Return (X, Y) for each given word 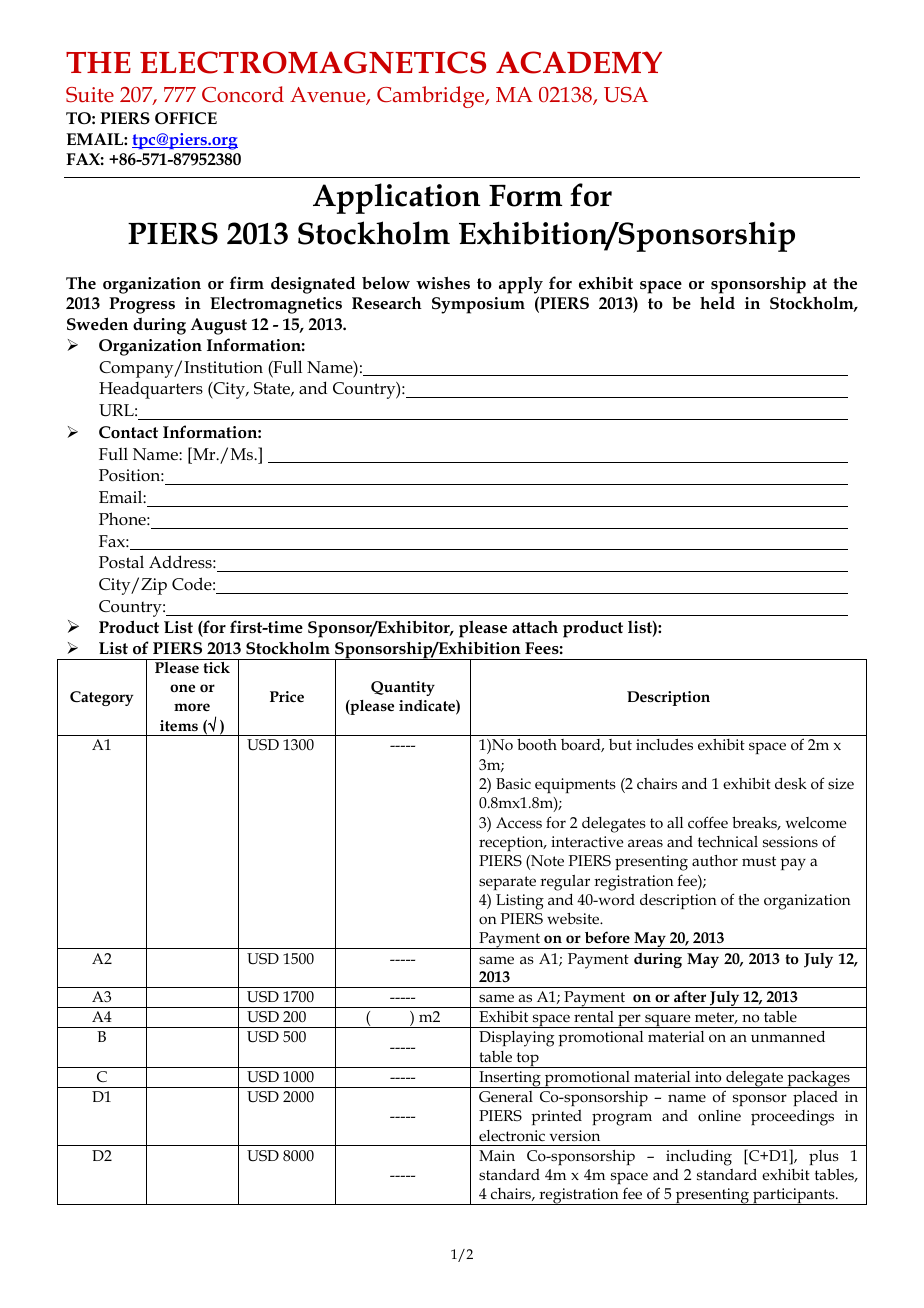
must (759, 861)
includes (664, 744)
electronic (512, 1136)
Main (497, 1155)
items (179, 725)
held (717, 302)
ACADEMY (579, 62)
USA (626, 95)
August (219, 326)
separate (507, 883)
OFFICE (186, 118)
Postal (121, 561)
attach (535, 627)
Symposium (478, 305)
